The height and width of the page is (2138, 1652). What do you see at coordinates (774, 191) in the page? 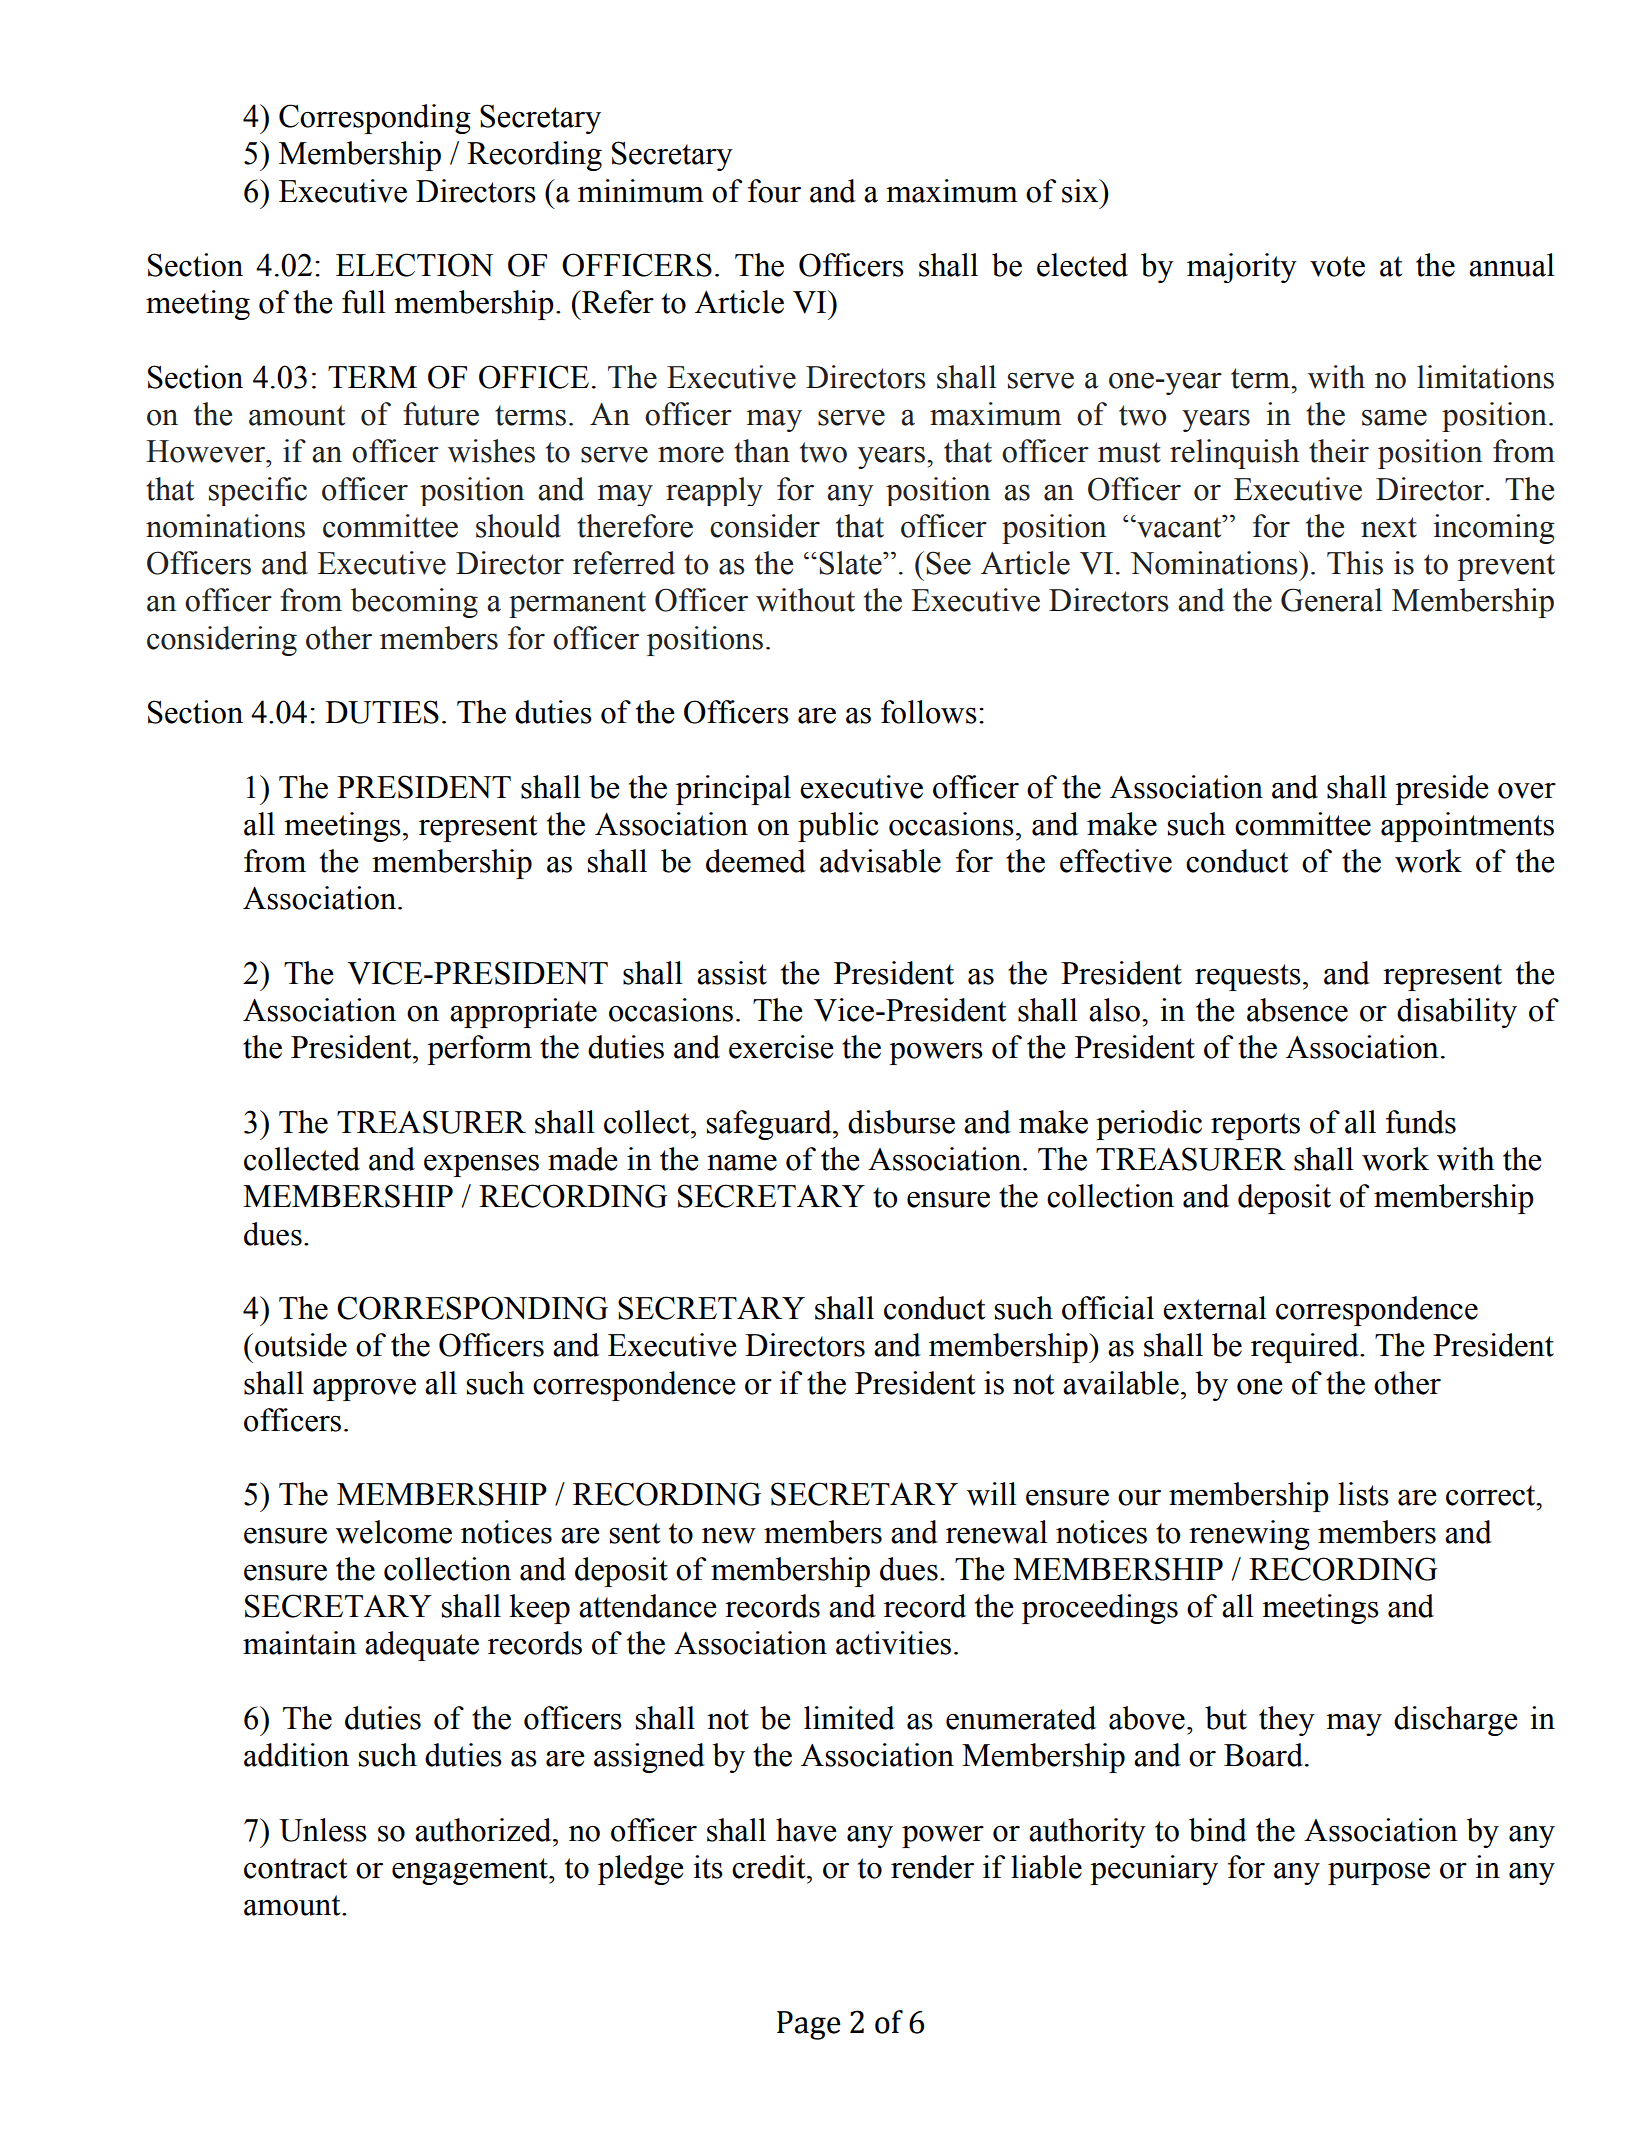
I see `four` at bounding box center [774, 191].
